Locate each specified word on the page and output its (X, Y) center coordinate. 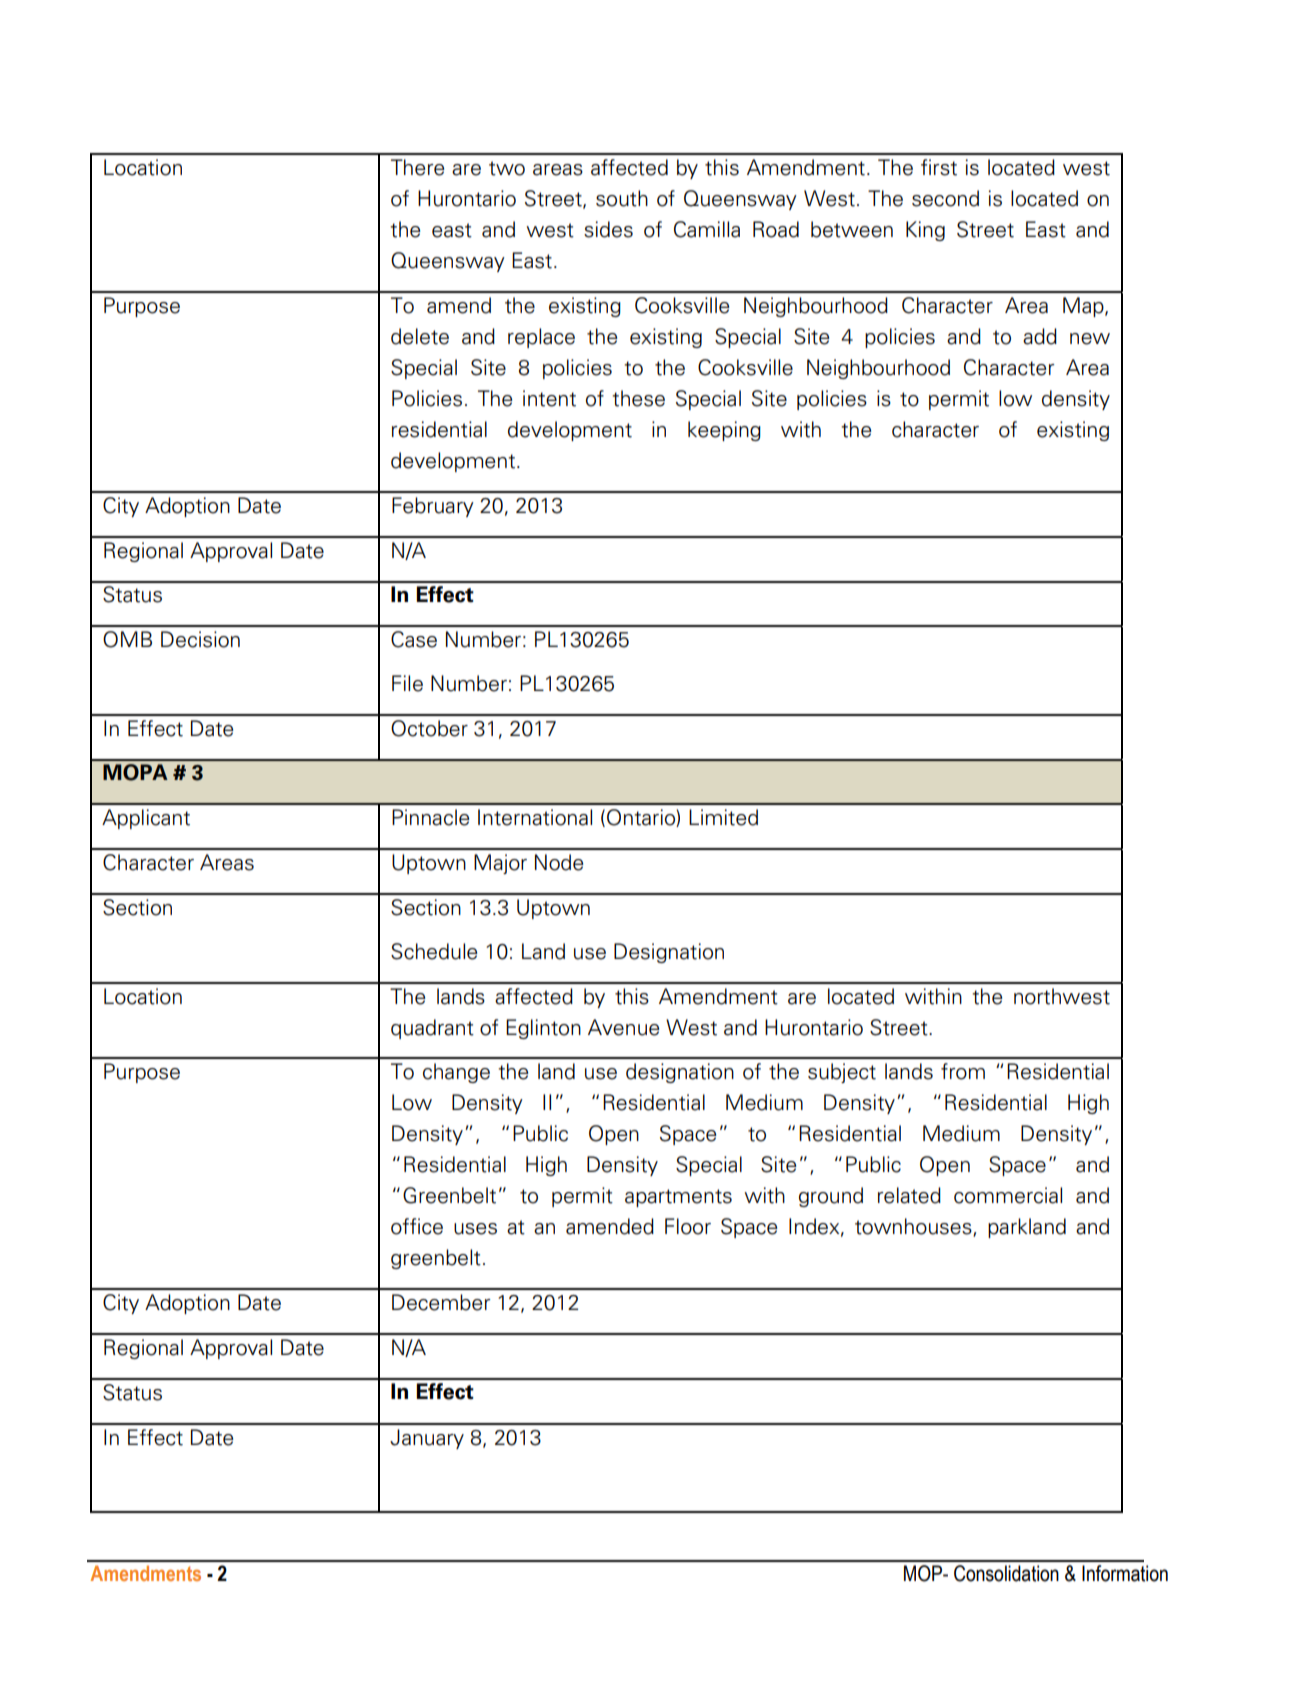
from (963, 1071)
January (427, 1439)
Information (1125, 1573)
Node (559, 862)
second (945, 198)
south (622, 198)
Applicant (146, 819)
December (441, 1302)
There (417, 167)
